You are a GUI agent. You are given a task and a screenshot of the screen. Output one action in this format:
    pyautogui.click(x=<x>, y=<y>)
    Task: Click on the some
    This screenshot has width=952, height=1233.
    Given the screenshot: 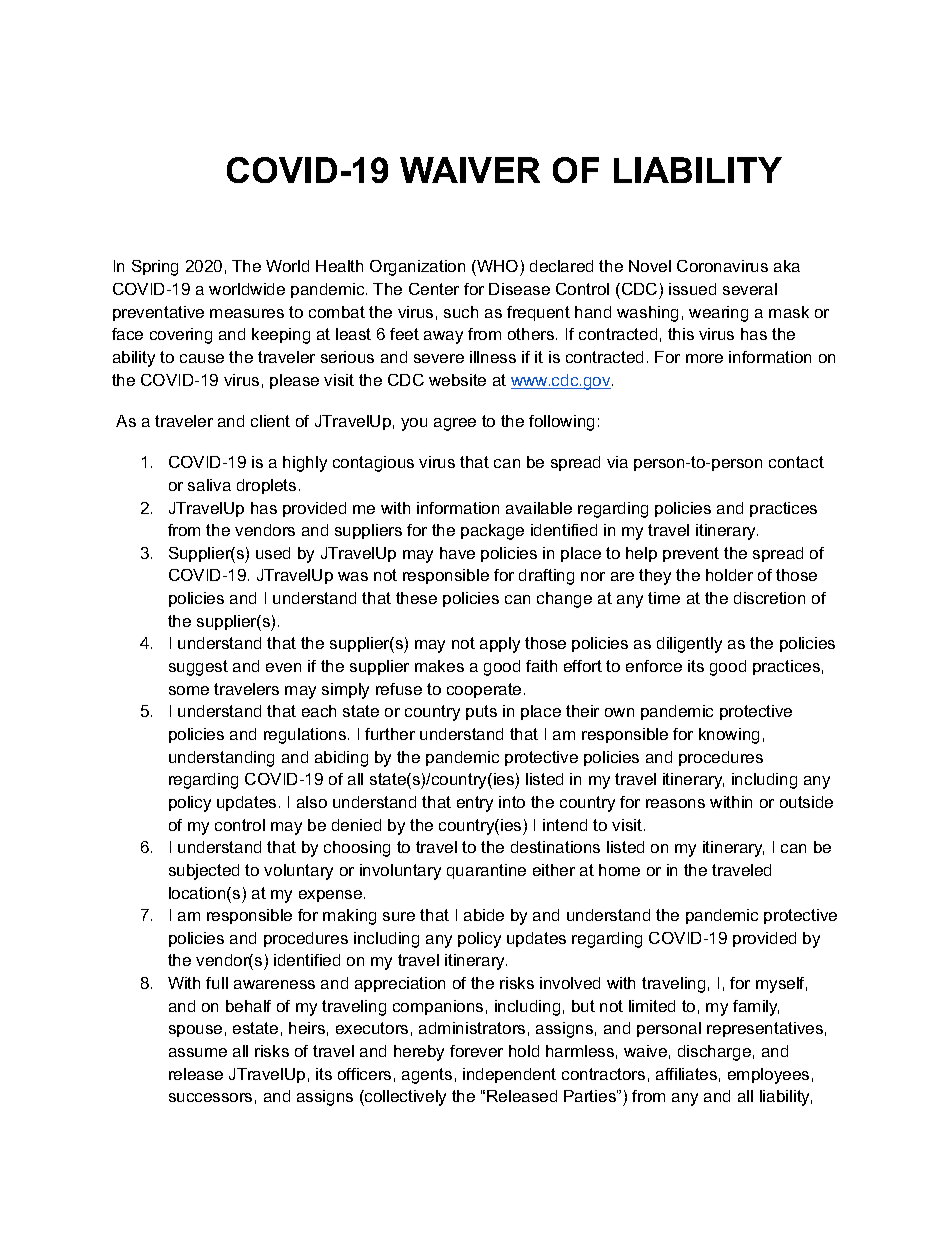 What is the action you would take?
    pyautogui.click(x=189, y=690)
